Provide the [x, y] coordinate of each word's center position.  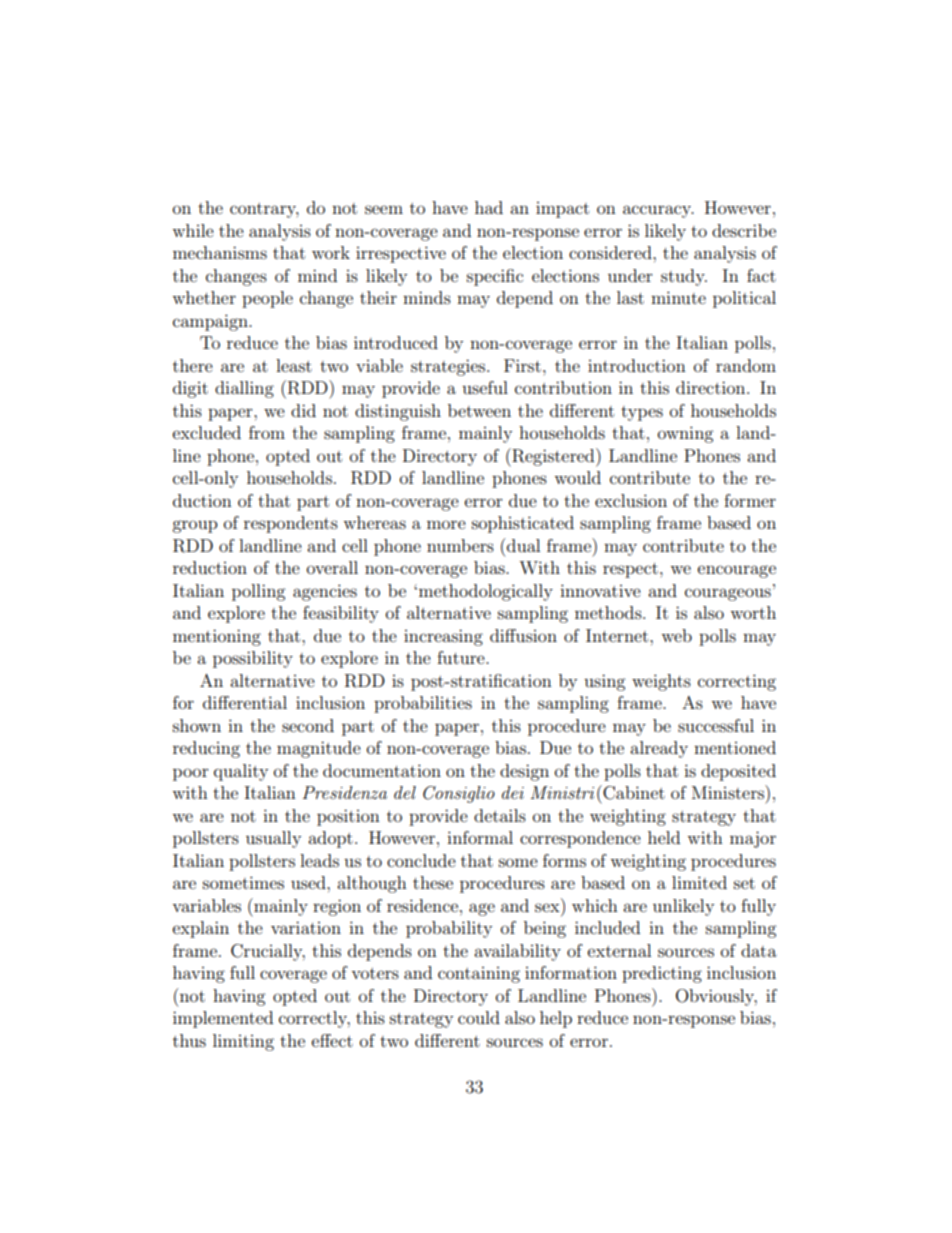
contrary [264, 210]
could [479, 1017]
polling [258, 592]
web [676, 635]
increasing [443, 637]
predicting [662, 974]
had [489, 207]
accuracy [658, 211]
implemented [223, 1019]
